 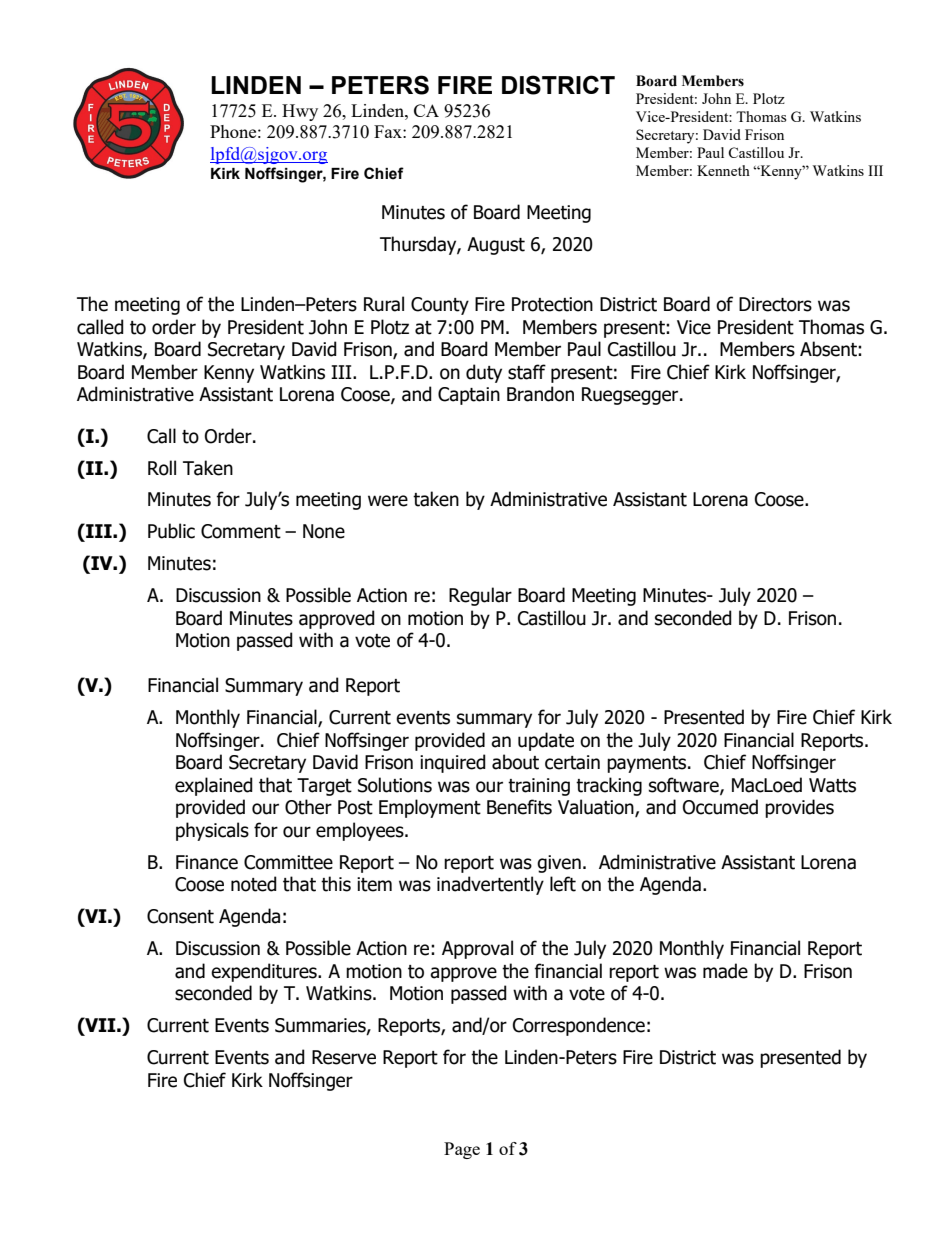 What do you see at coordinates (344, 1057) in the screenshot?
I see `Reserve` at bounding box center [344, 1057].
